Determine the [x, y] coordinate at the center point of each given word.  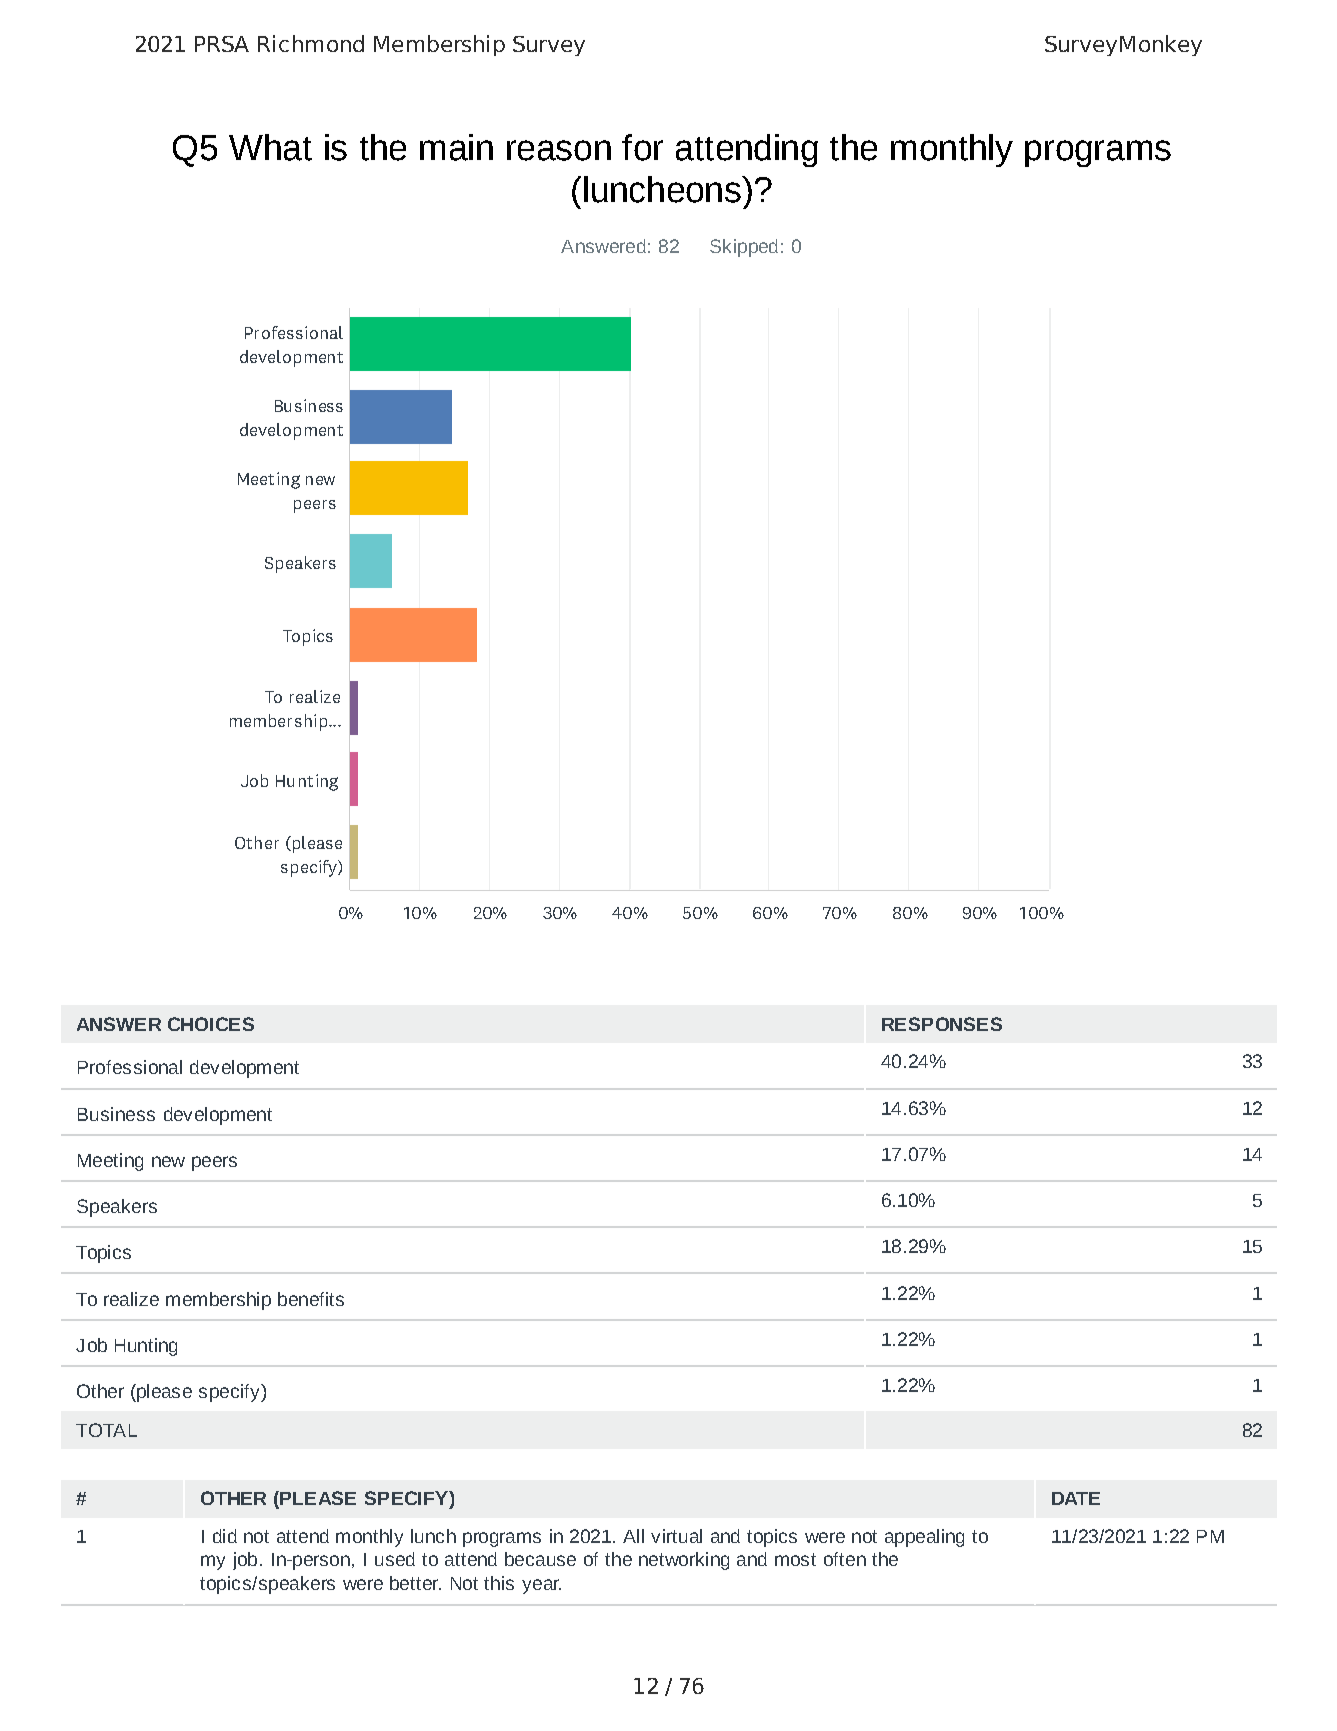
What [270, 147]
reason [559, 150]
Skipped [744, 248]
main [456, 147]
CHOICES [211, 1024]
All [633, 1536]
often [845, 1559]
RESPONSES [942, 1024]
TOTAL [106, 1430]
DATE [1076, 1498]
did [225, 1536]
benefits [311, 1299]
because [540, 1559]
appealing [924, 1538]
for [642, 147]
